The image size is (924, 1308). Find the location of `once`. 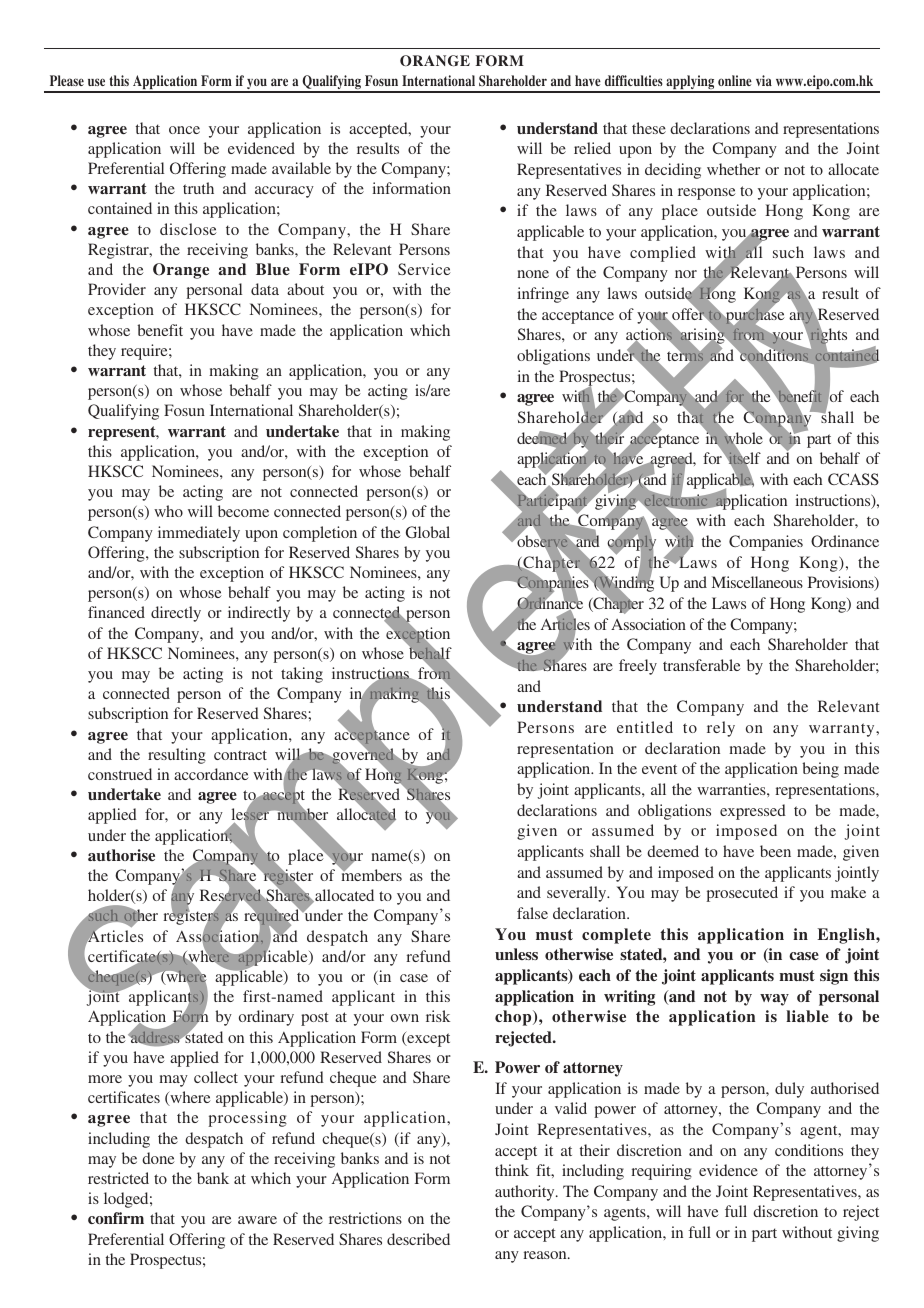

once is located at coordinates (184, 130).
